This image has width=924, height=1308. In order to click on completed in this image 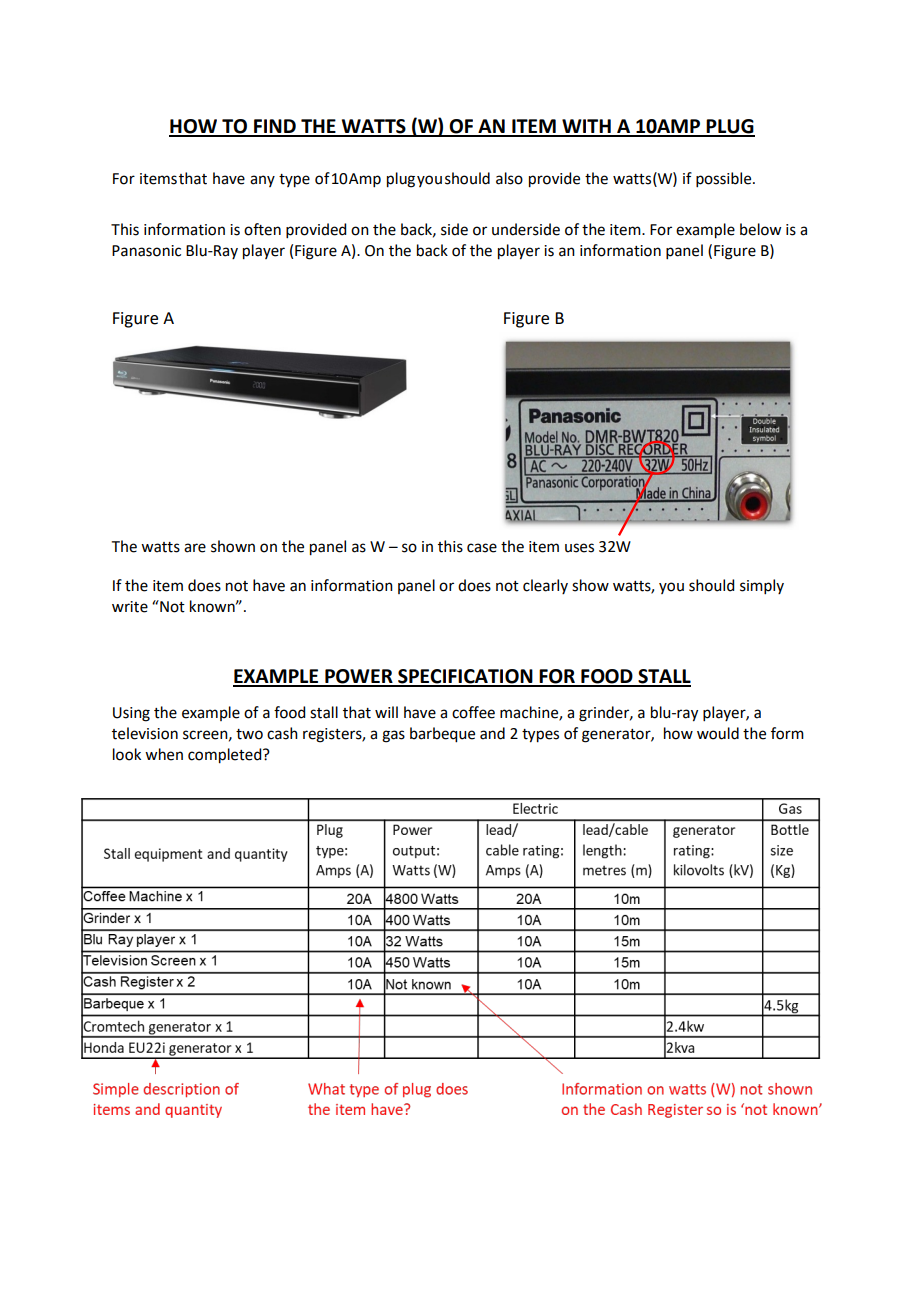, I will do `click(226, 756)`.
